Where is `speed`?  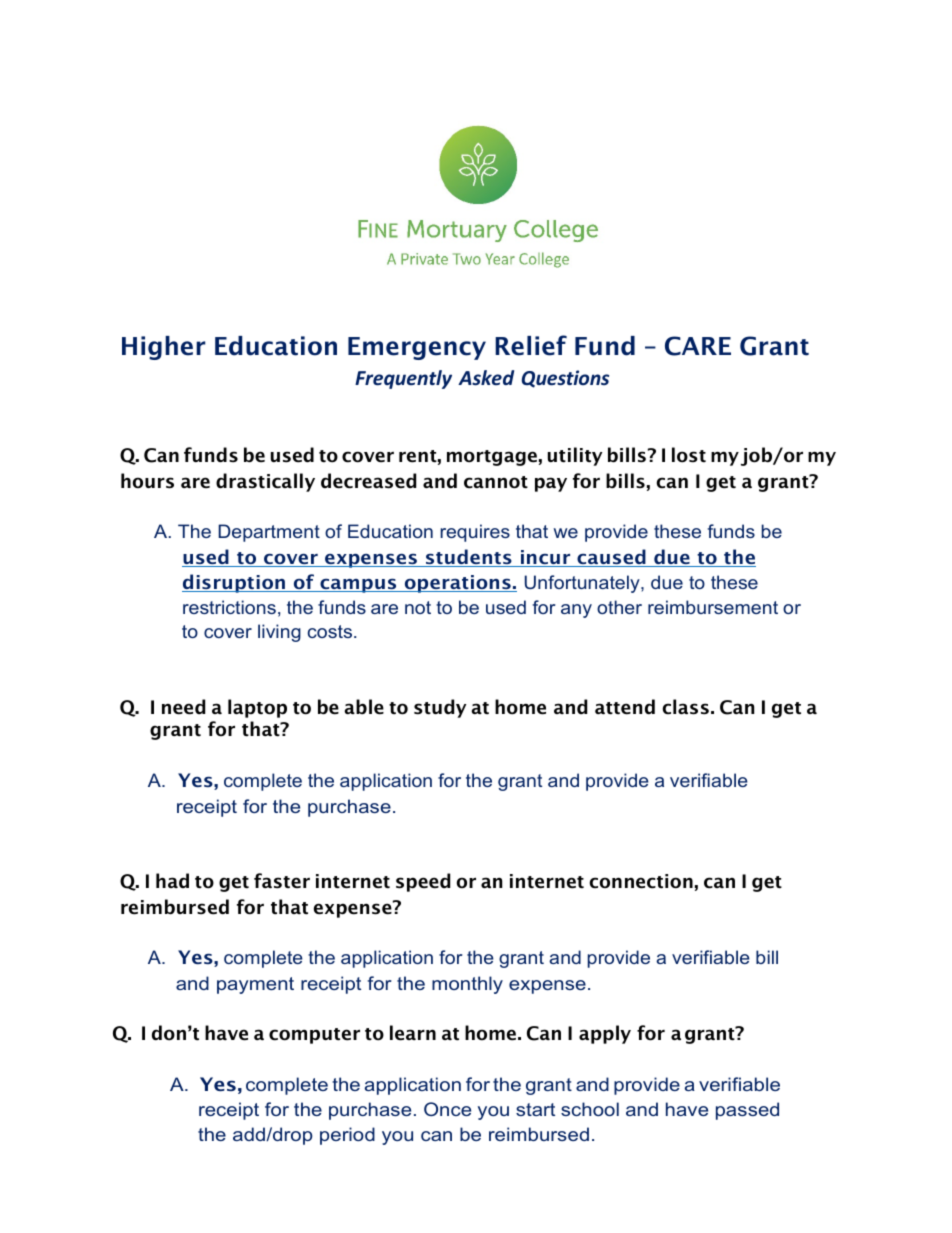 speed is located at coordinates (423, 882).
